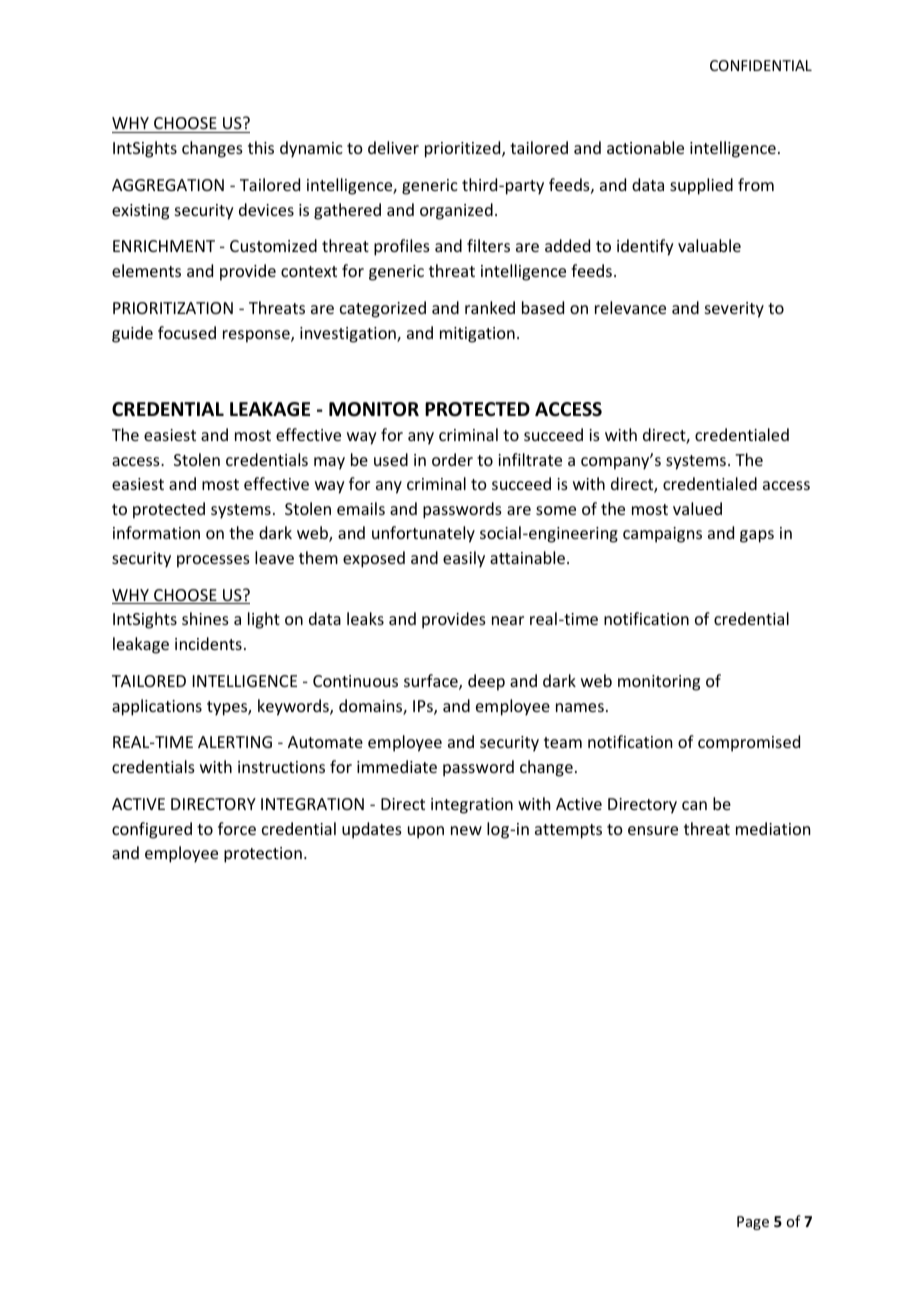 Image resolution: width=924 pixels, height=1308 pixels. What do you see at coordinates (263, 855) in the document?
I see `protection` at bounding box center [263, 855].
